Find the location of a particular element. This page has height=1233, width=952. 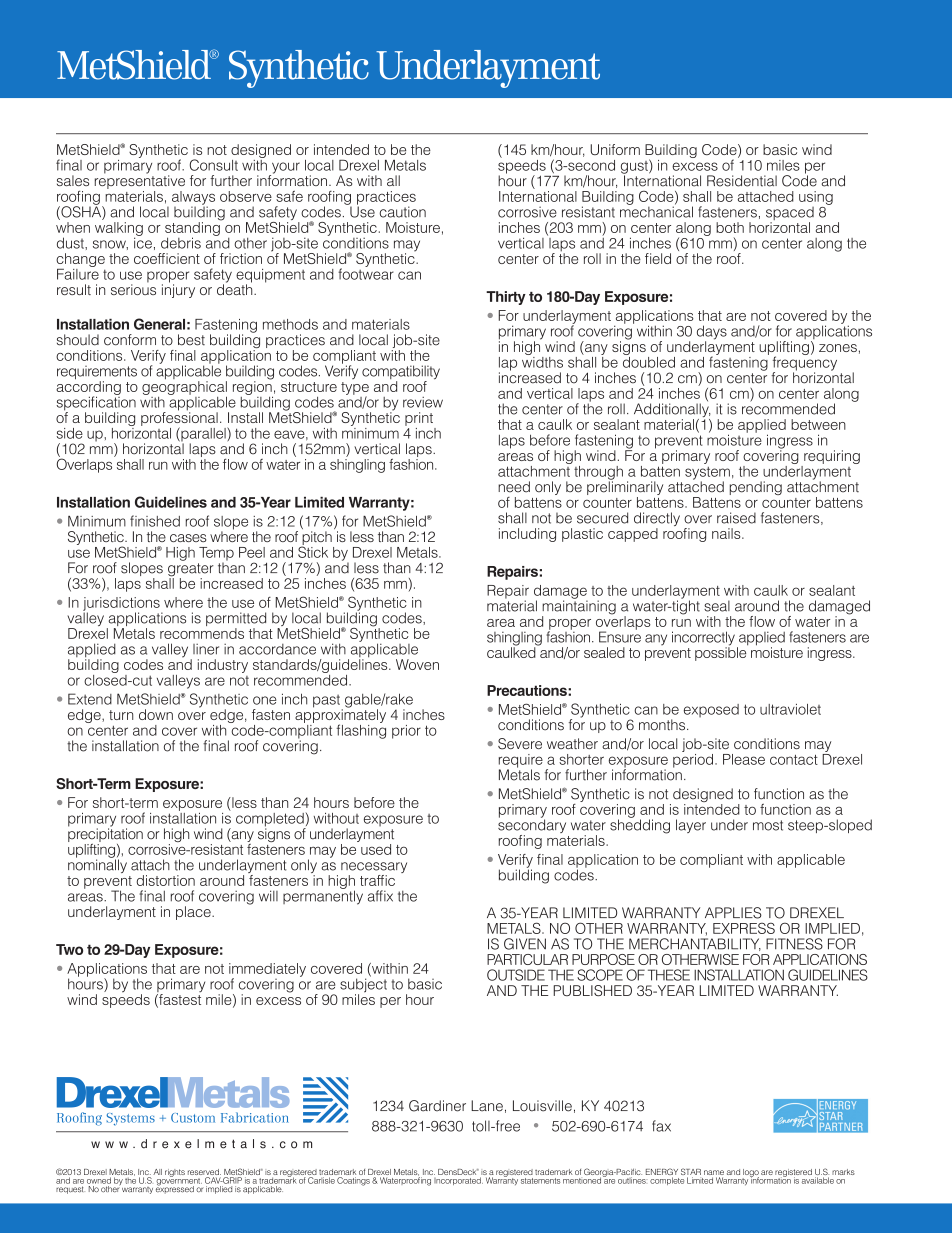

representative is located at coordinates (140, 182).
